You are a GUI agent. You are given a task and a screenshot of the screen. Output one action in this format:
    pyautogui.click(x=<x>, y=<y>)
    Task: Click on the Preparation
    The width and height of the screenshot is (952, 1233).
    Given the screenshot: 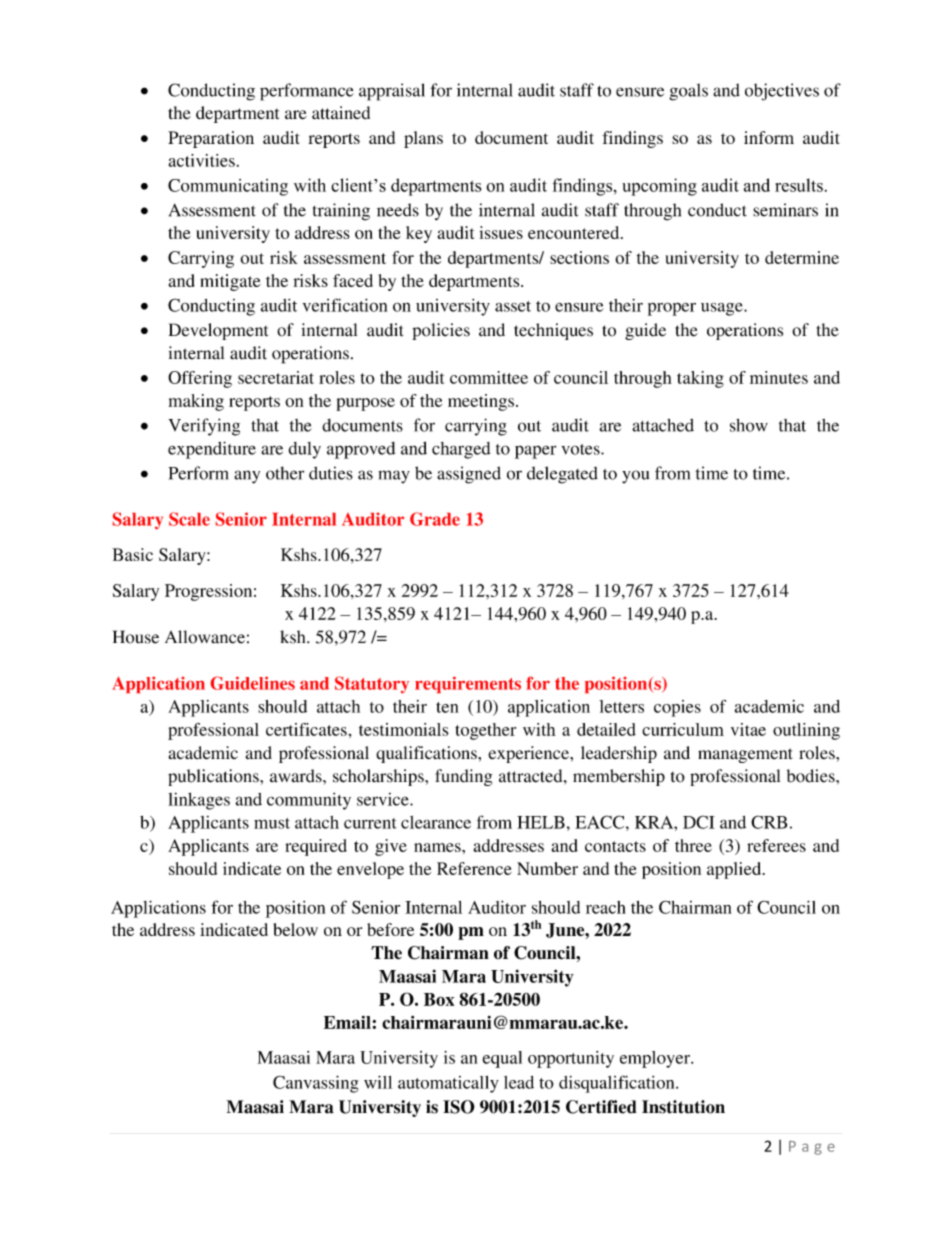 What is the action you would take?
    pyautogui.click(x=211, y=139)
